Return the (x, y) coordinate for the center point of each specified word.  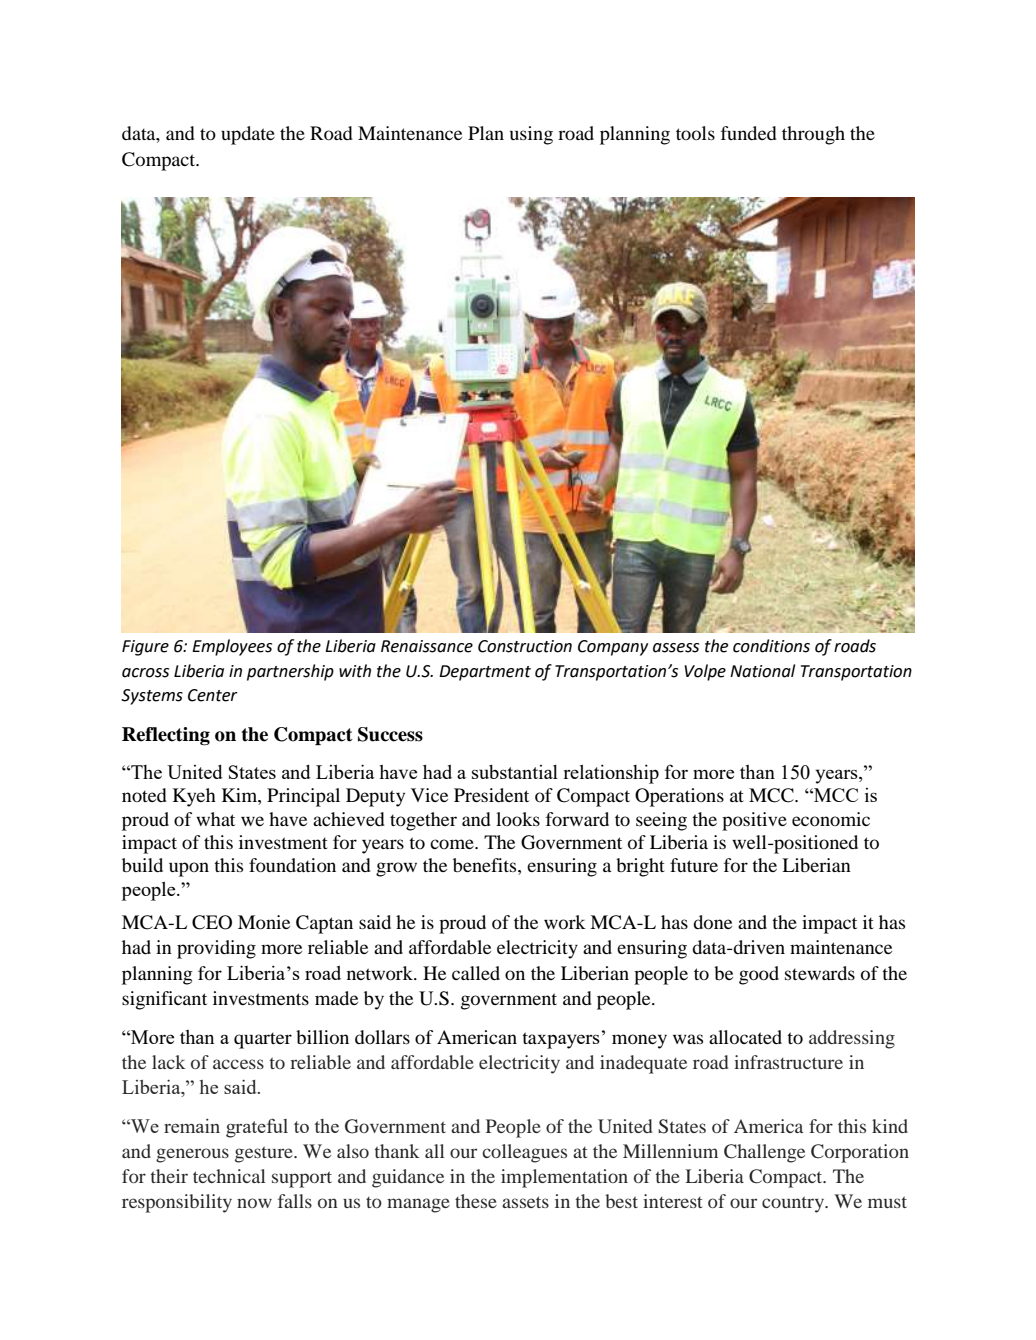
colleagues (524, 1153)
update (248, 135)
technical (229, 1176)
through (813, 135)
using (531, 135)
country (794, 1204)
